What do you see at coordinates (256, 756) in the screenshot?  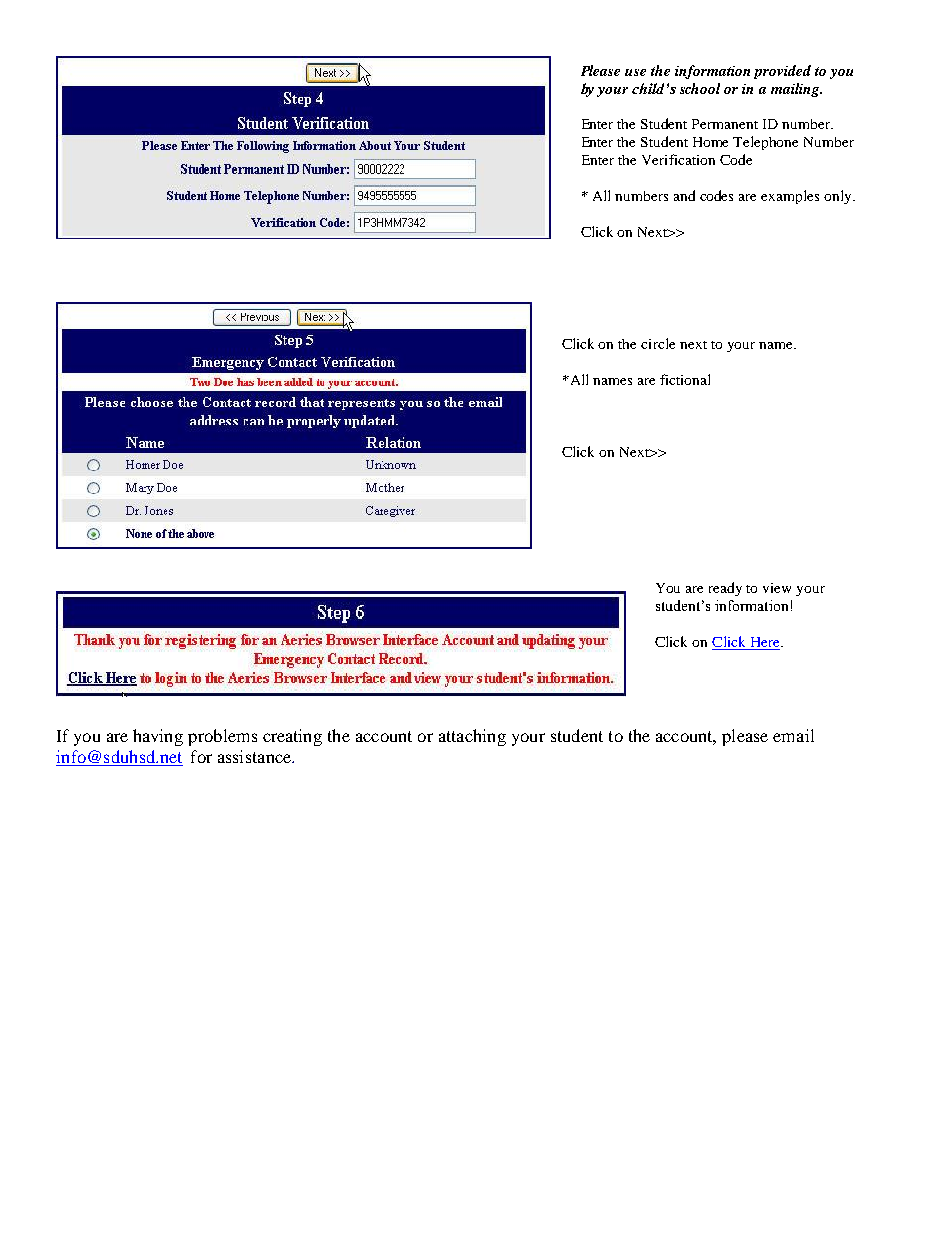 I see `assistance` at bounding box center [256, 756].
